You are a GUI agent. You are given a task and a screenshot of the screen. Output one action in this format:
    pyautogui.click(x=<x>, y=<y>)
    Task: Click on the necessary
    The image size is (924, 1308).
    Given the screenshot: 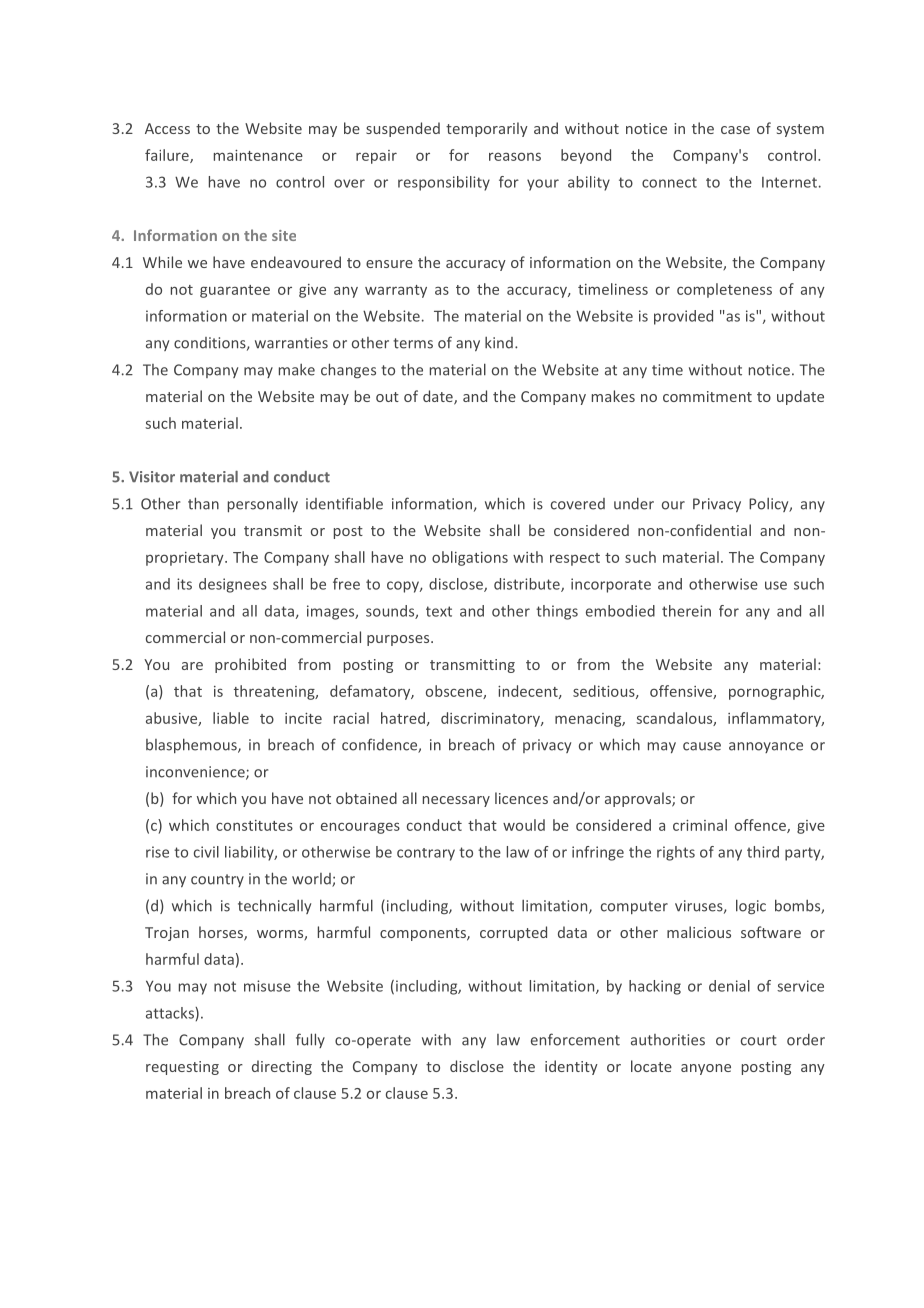 What is the action you would take?
    pyautogui.click(x=456, y=801)
